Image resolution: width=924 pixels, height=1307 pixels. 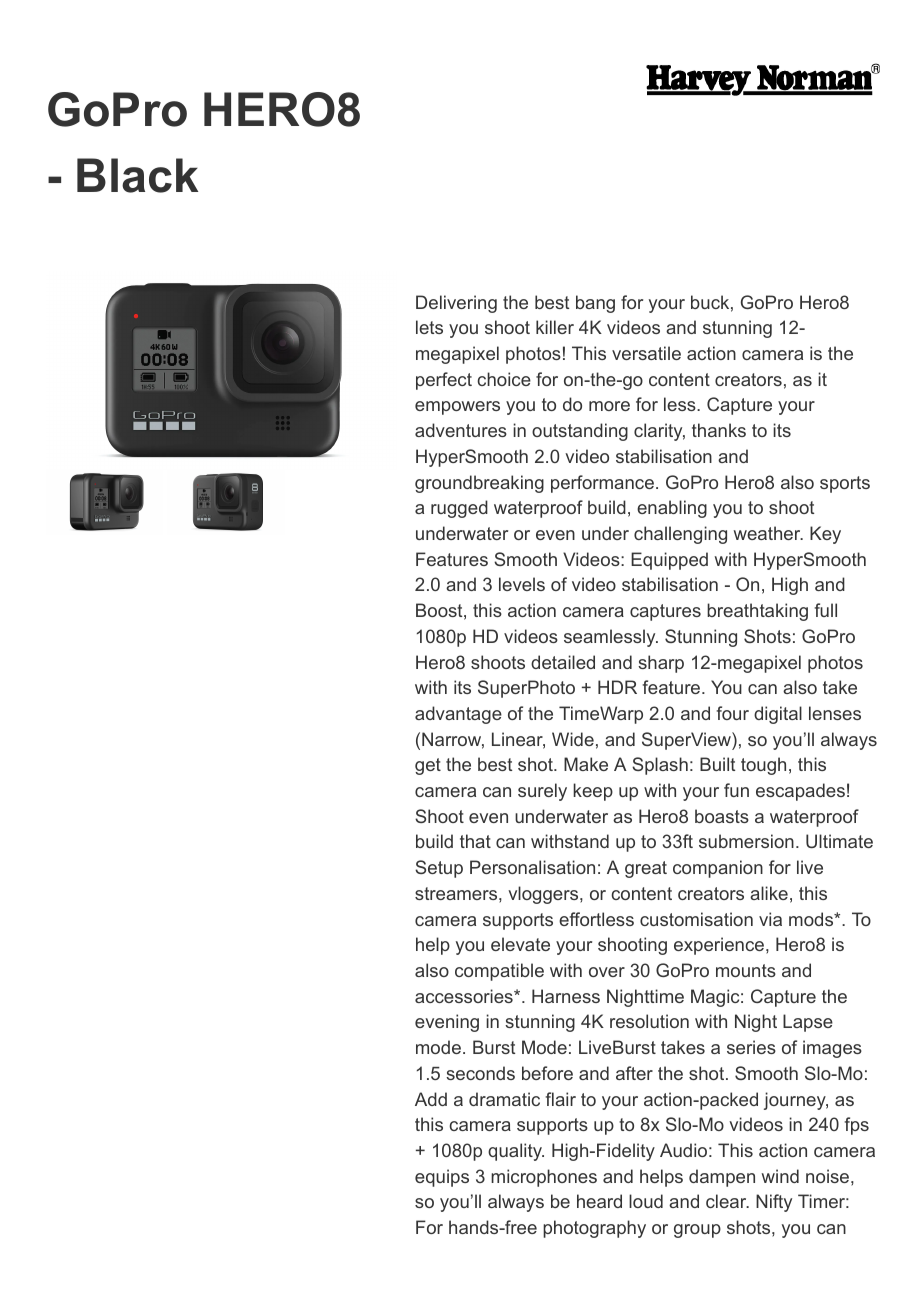 I want to click on mounts, so click(x=746, y=970).
